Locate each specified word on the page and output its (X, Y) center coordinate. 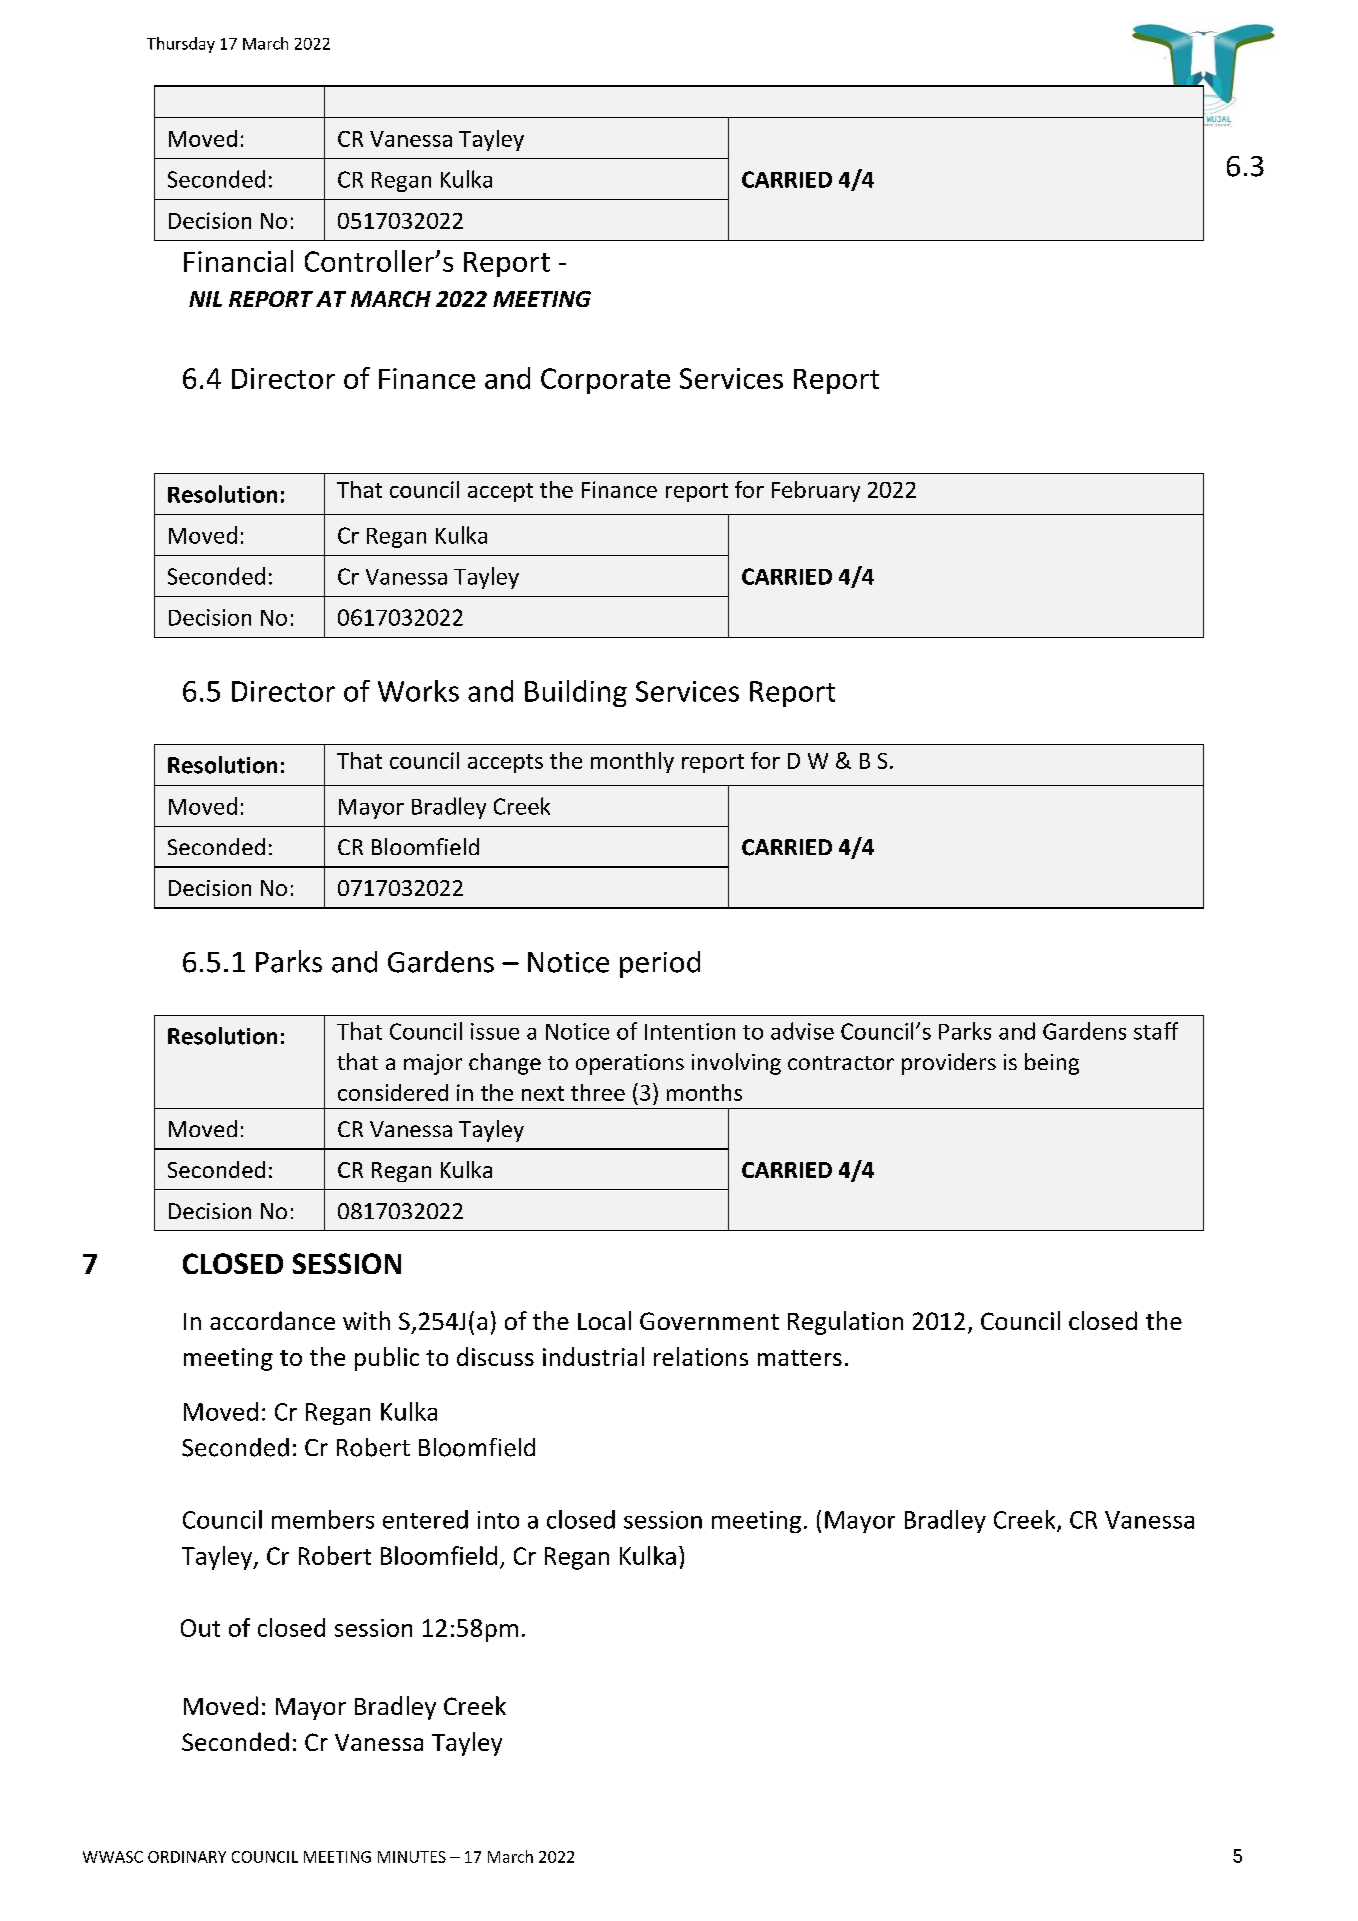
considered (393, 1092)
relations (701, 1356)
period (660, 964)
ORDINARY (187, 1857)
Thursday (181, 45)
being (1052, 1064)
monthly (632, 762)
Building (576, 693)
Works (418, 691)
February (816, 491)
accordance (272, 1320)
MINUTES (412, 1857)
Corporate (605, 381)
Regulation (845, 1323)
